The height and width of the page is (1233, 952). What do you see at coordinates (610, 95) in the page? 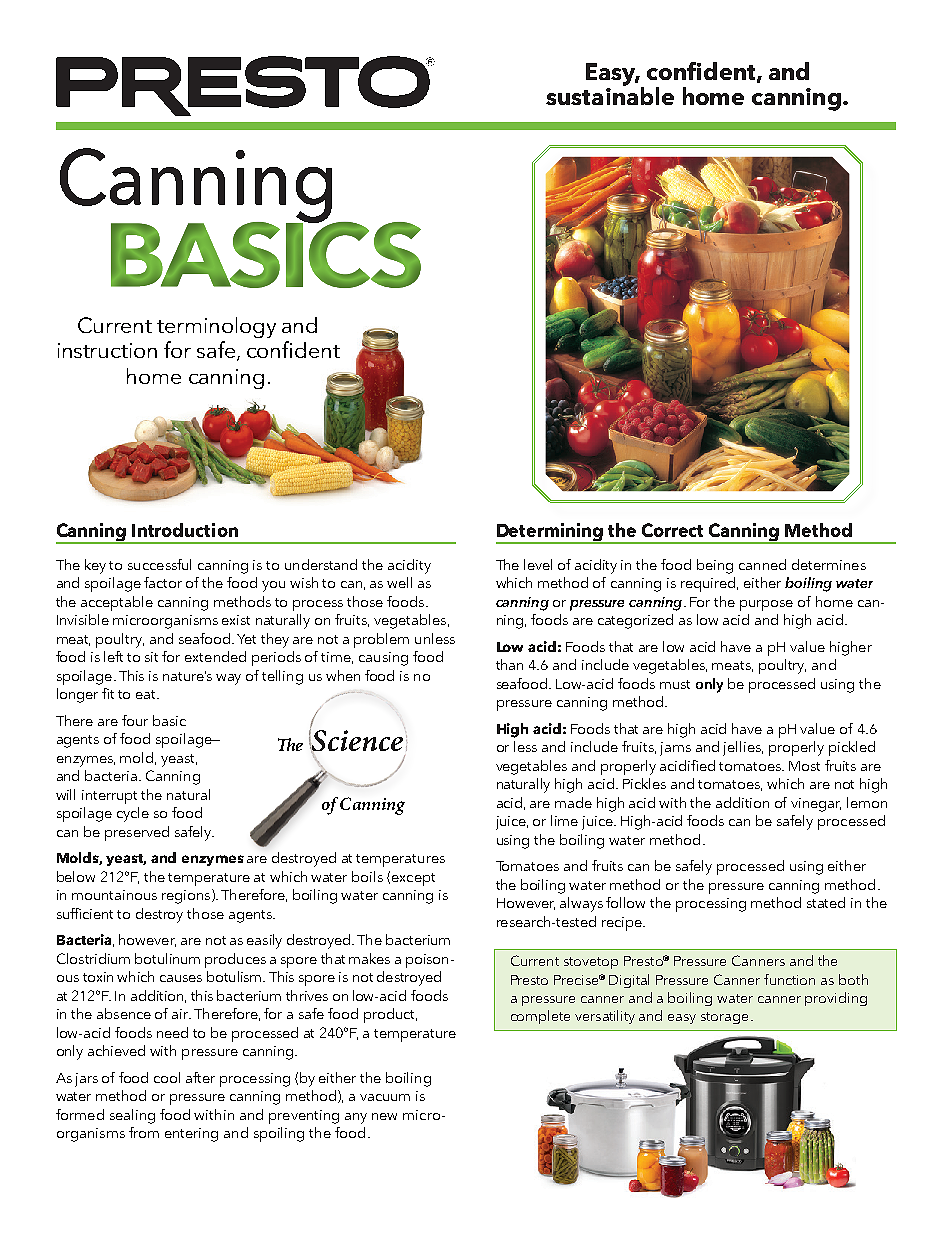
I see `sustainable` at bounding box center [610, 95].
